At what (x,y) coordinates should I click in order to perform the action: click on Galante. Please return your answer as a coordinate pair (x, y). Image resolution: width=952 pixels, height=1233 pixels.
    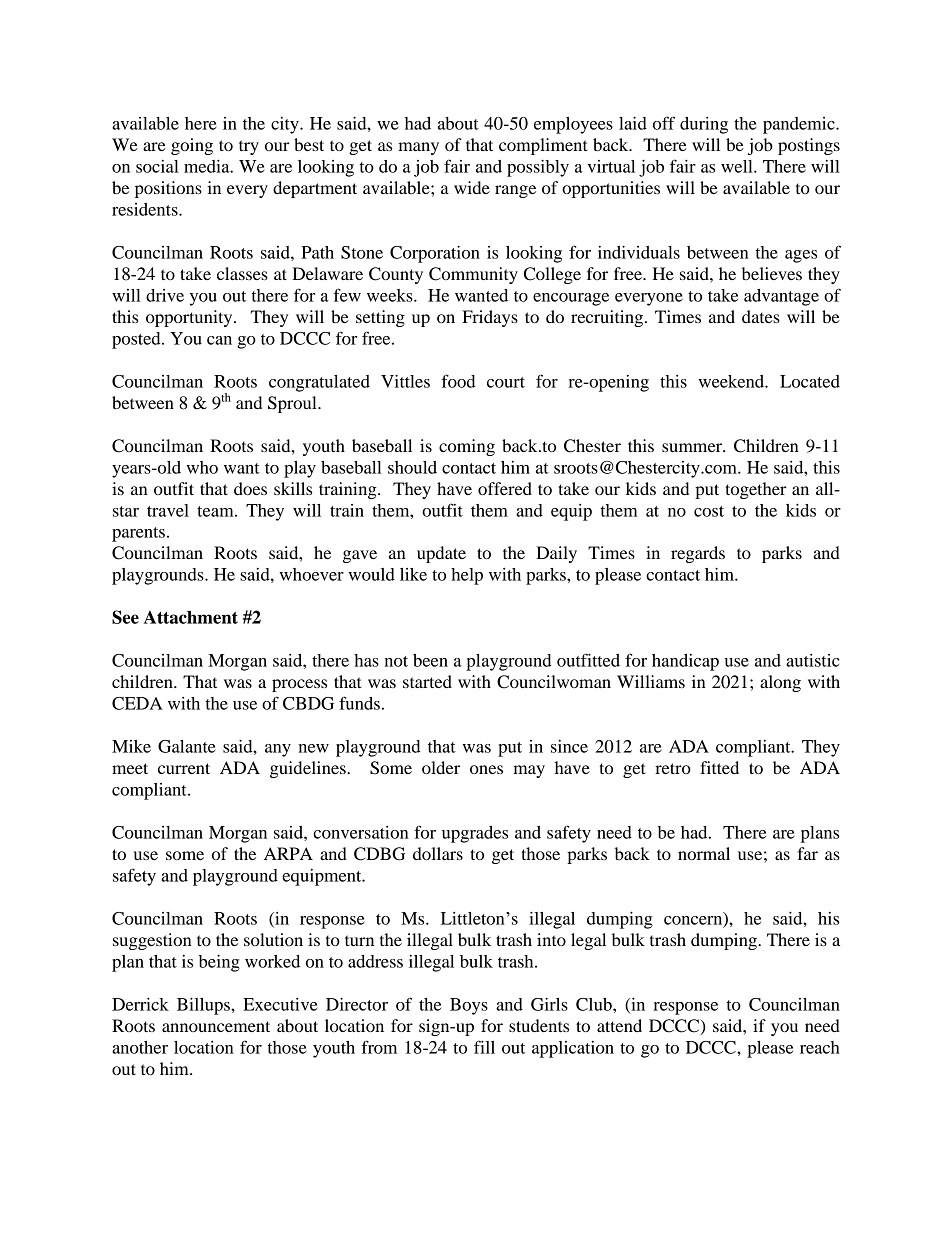
    Looking at the image, I should click on (187, 746).
